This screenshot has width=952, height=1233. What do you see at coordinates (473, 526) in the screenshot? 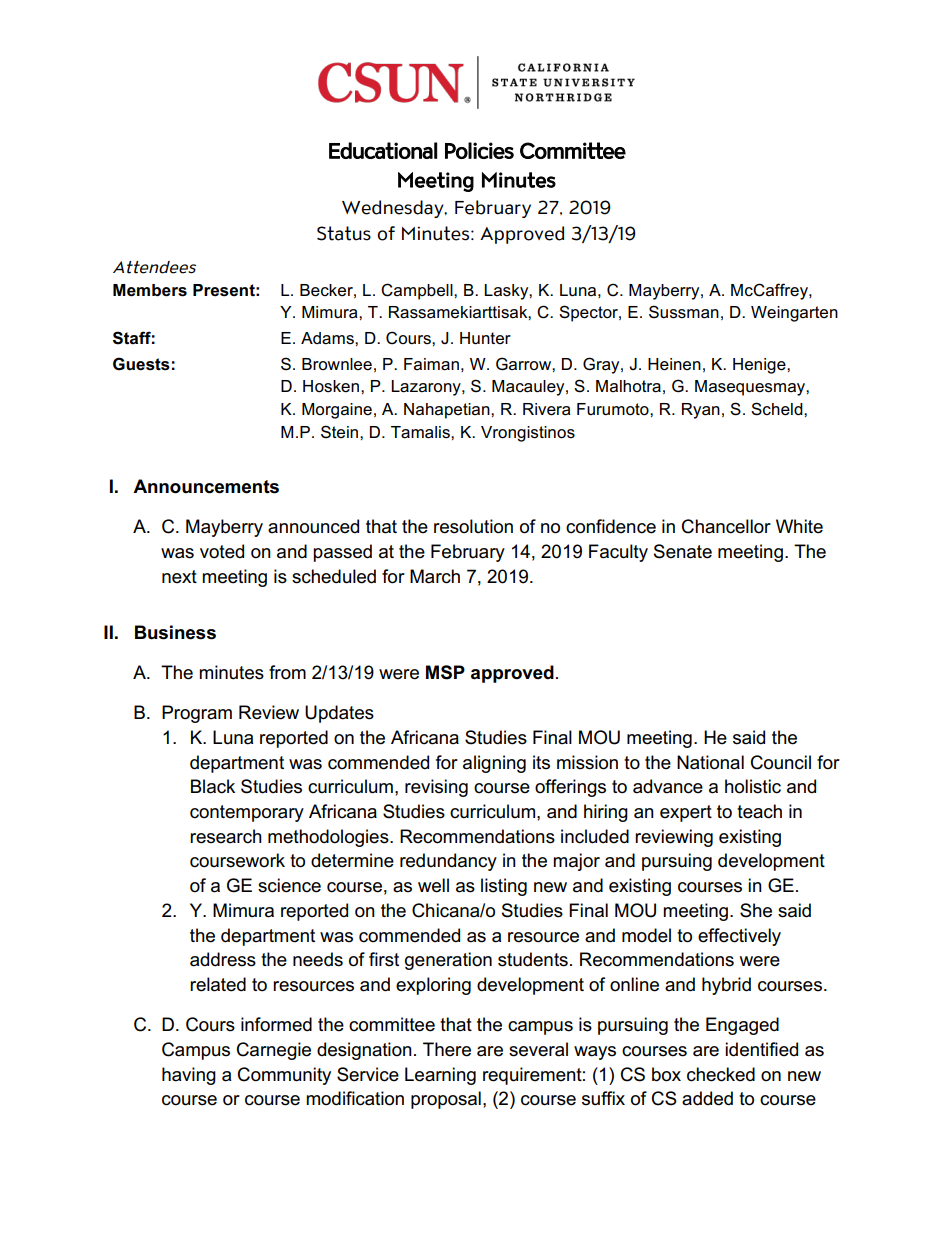
I see `resolution` at bounding box center [473, 526].
